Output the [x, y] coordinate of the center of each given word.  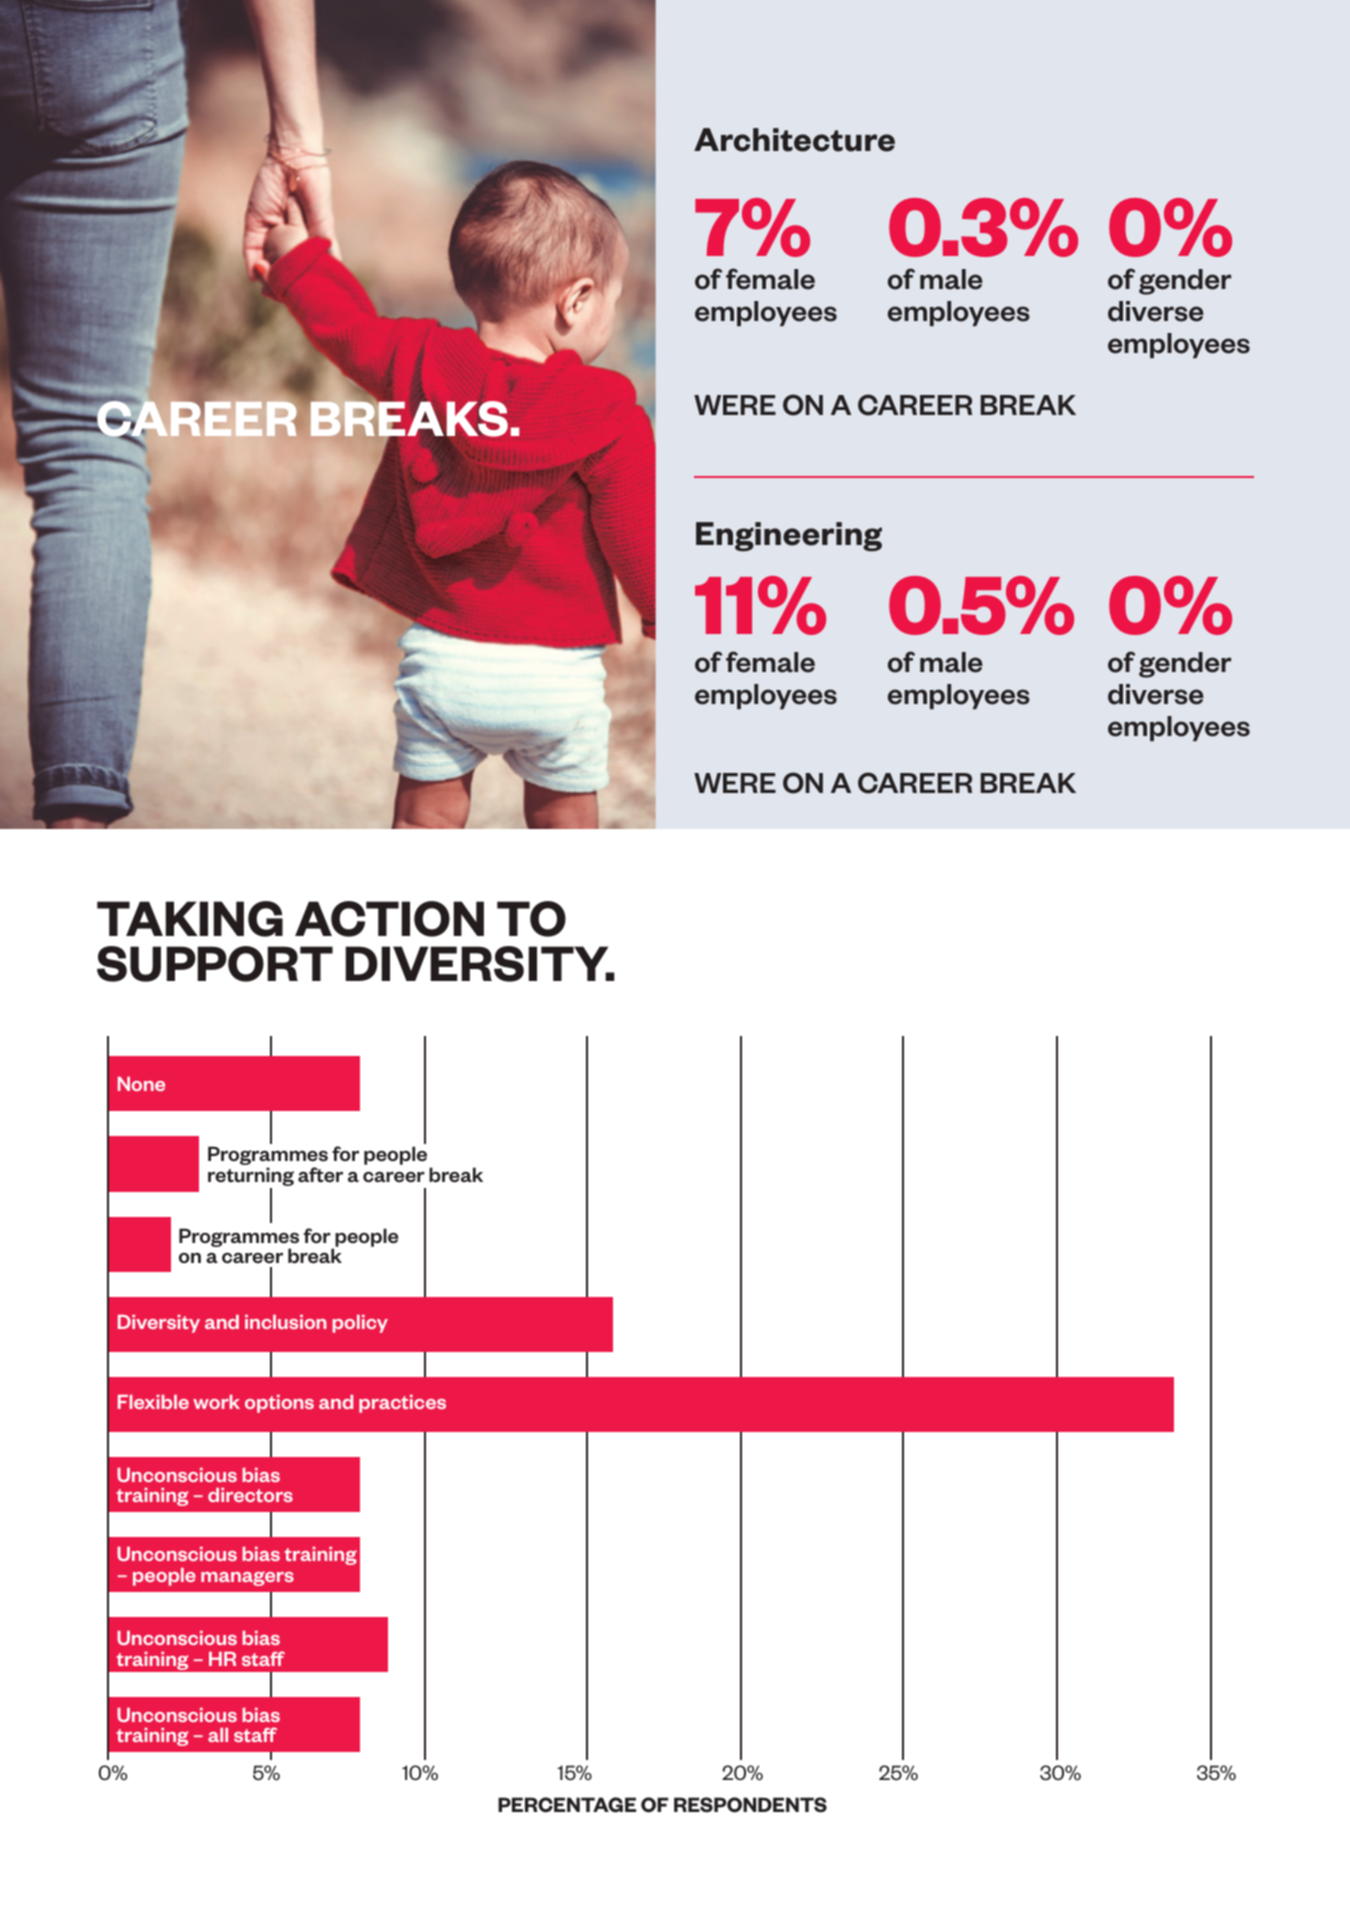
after [320, 1175]
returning [251, 1178]
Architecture [794, 140]
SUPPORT [215, 964]
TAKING [190, 919]
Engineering [789, 537]
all [218, 1735]
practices [402, 1404]
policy [360, 1324]
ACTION [389, 919]
